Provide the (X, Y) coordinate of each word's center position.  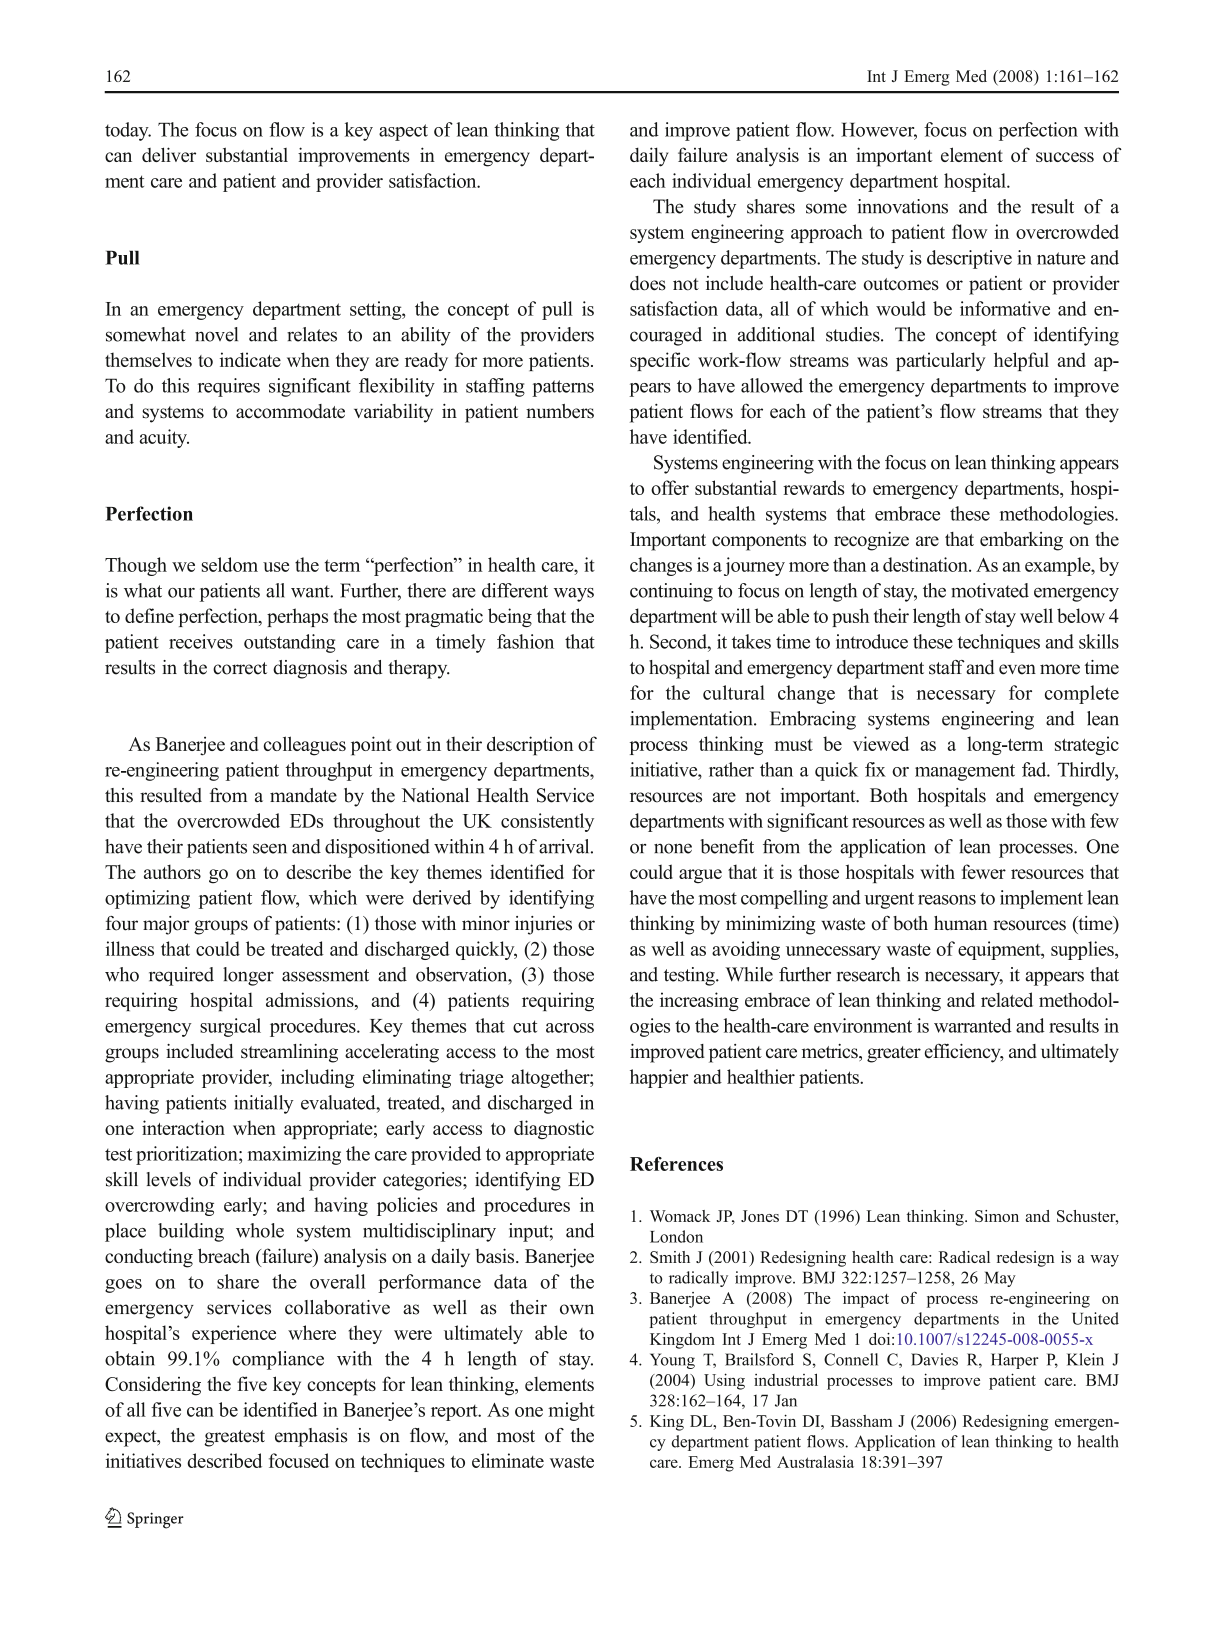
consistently (547, 822)
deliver (169, 154)
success (1065, 157)
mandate (303, 795)
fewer (984, 871)
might (571, 1411)
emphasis (311, 1437)
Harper (1015, 1361)
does (648, 283)
